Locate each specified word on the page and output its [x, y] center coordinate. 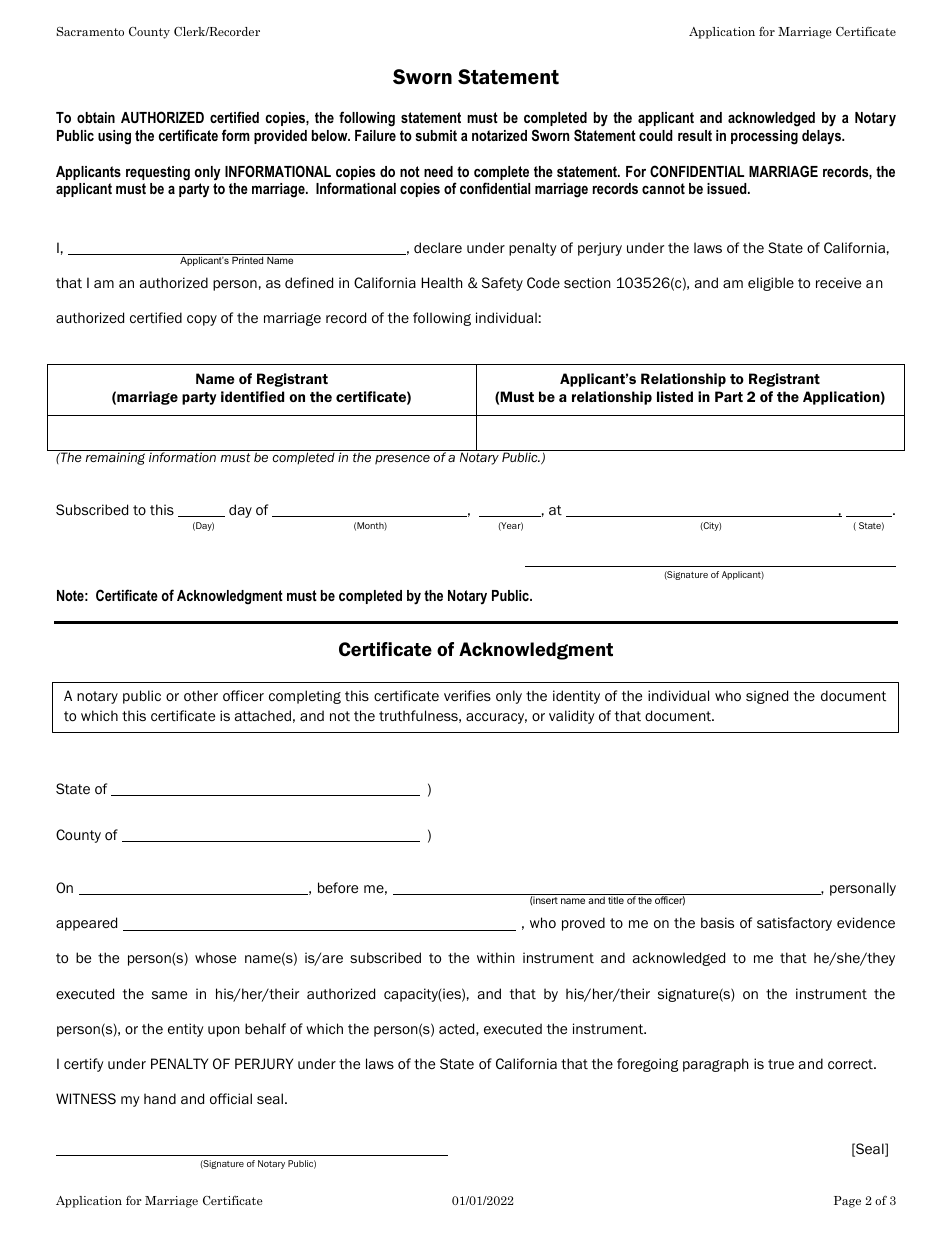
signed [767, 697]
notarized [499, 135]
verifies [467, 695]
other [201, 696]
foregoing [647, 1065]
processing [764, 137]
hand [160, 1098]
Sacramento [90, 31]
